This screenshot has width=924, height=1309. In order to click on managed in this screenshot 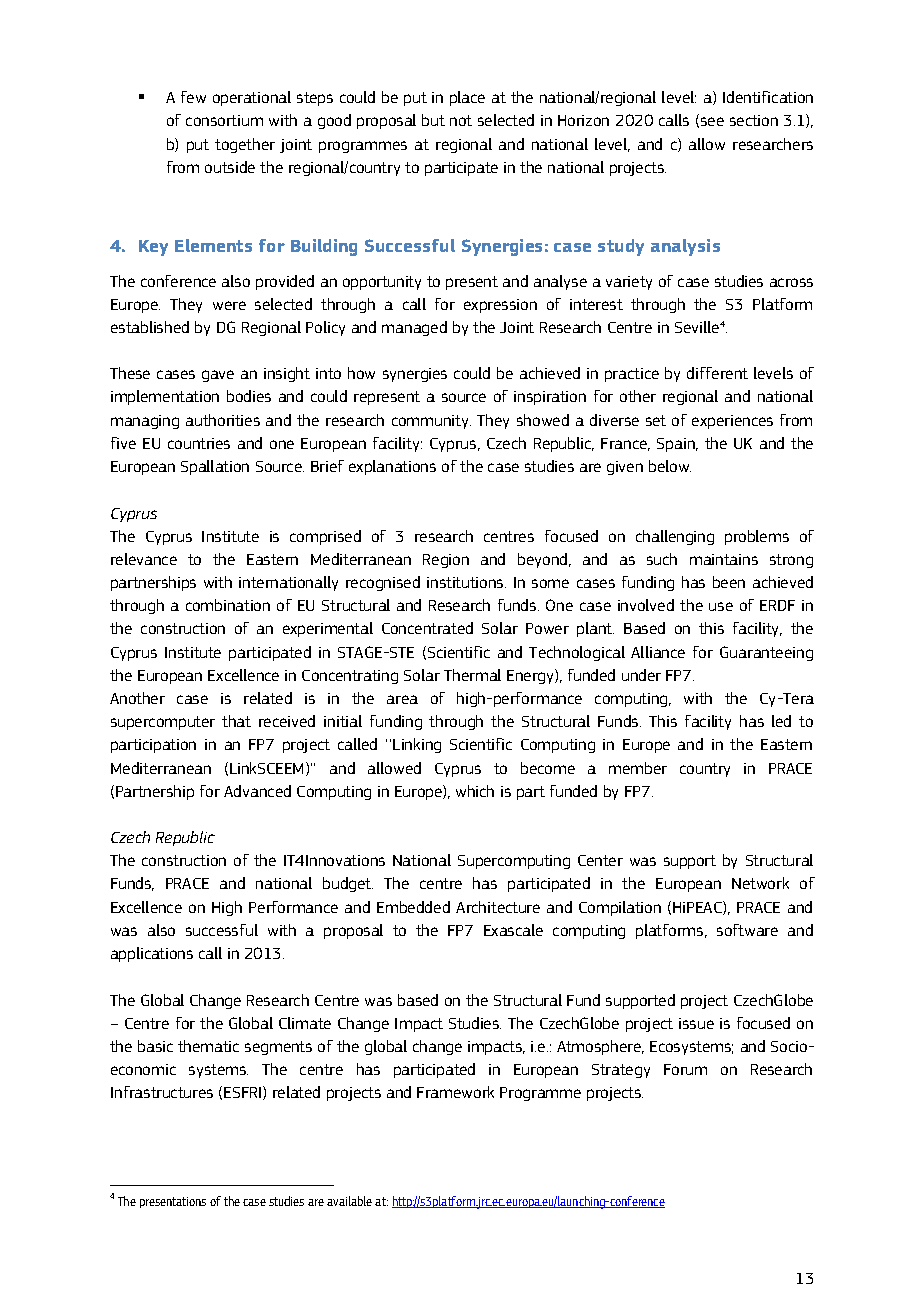, I will do `click(414, 328)`.
